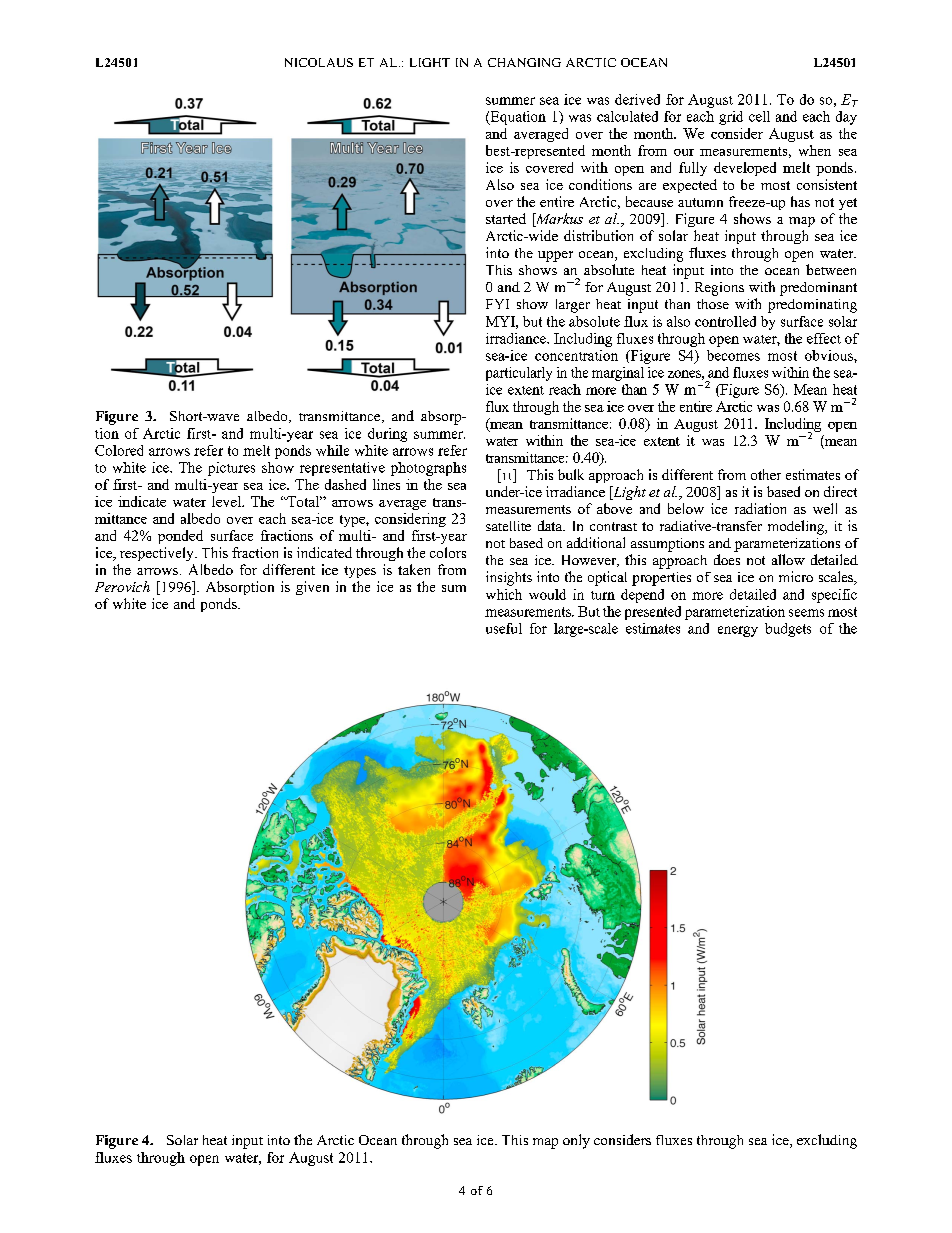  What do you see at coordinates (504, 594) in the image?
I see `which` at bounding box center [504, 594].
